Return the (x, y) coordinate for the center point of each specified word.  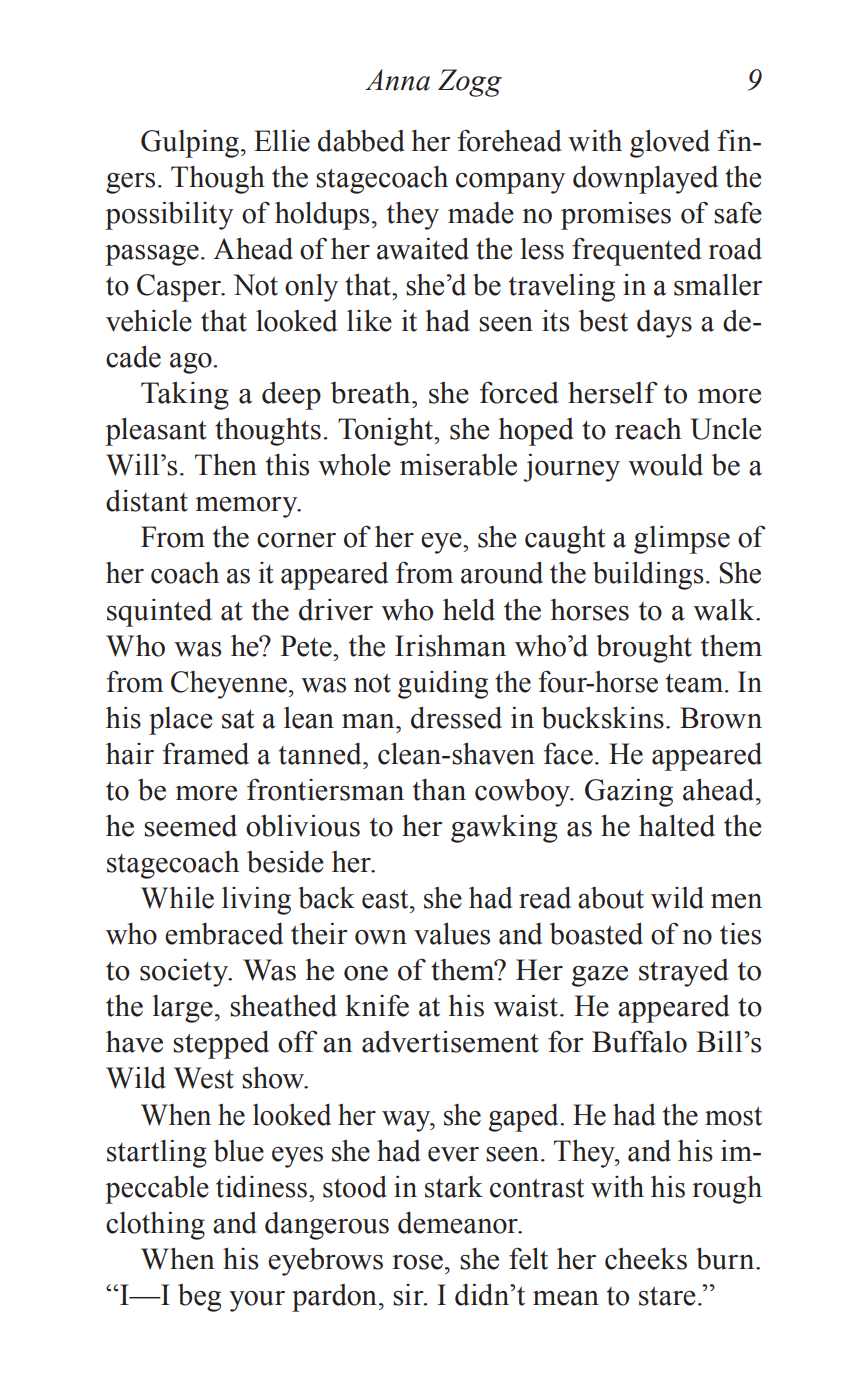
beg (199, 1298)
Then (226, 464)
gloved (670, 143)
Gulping (190, 144)
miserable (458, 464)
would (665, 464)
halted (677, 825)
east (386, 899)
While (177, 897)
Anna (397, 80)
